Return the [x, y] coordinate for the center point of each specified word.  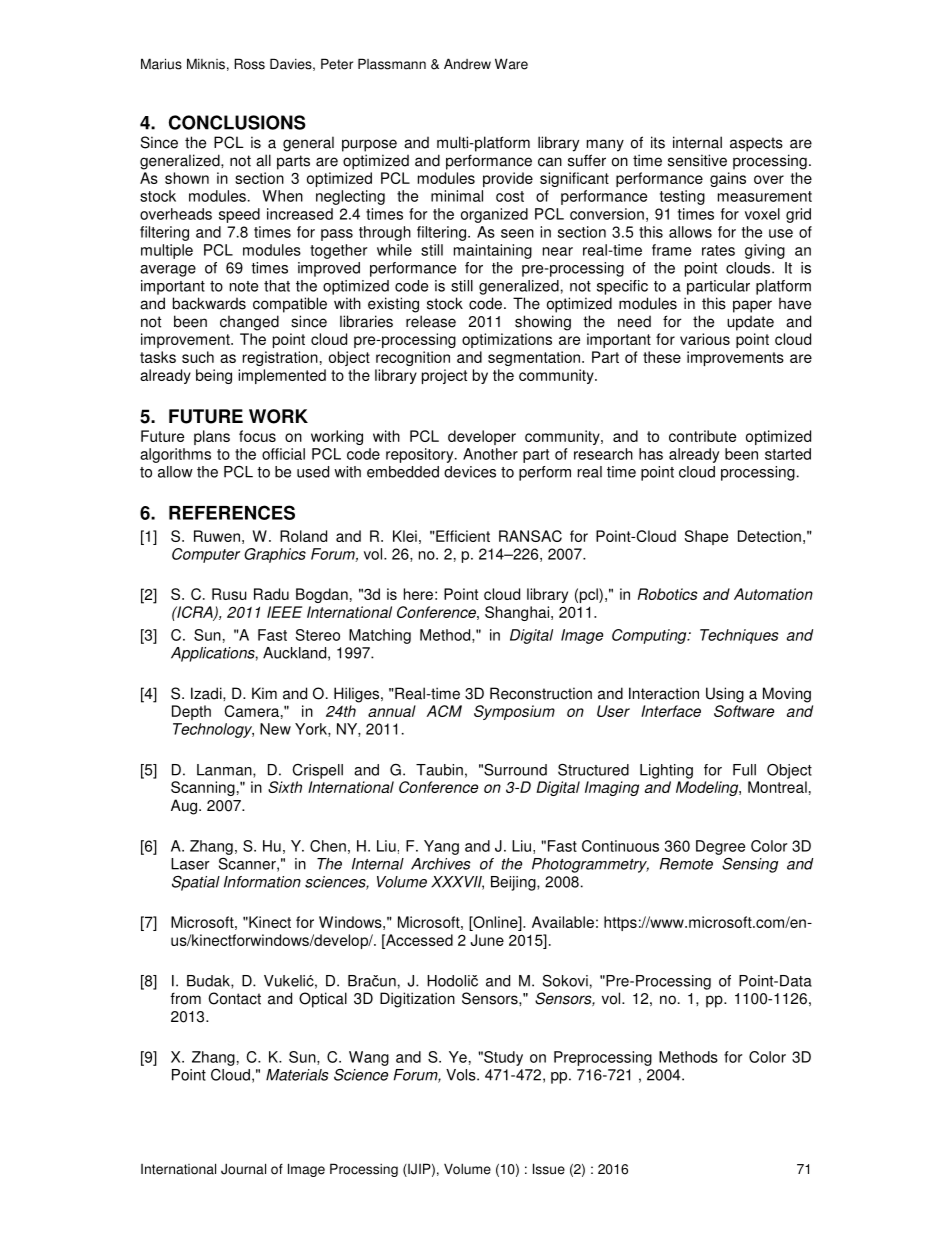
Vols [462, 1075]
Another [490, 454]
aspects [756, 144]
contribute [702, 436]
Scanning [203, 788]
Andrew [467, 64]
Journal [243, 1169]
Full [744, 770]
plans [212, 437]
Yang [441, 847]
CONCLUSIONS [237, 122]
